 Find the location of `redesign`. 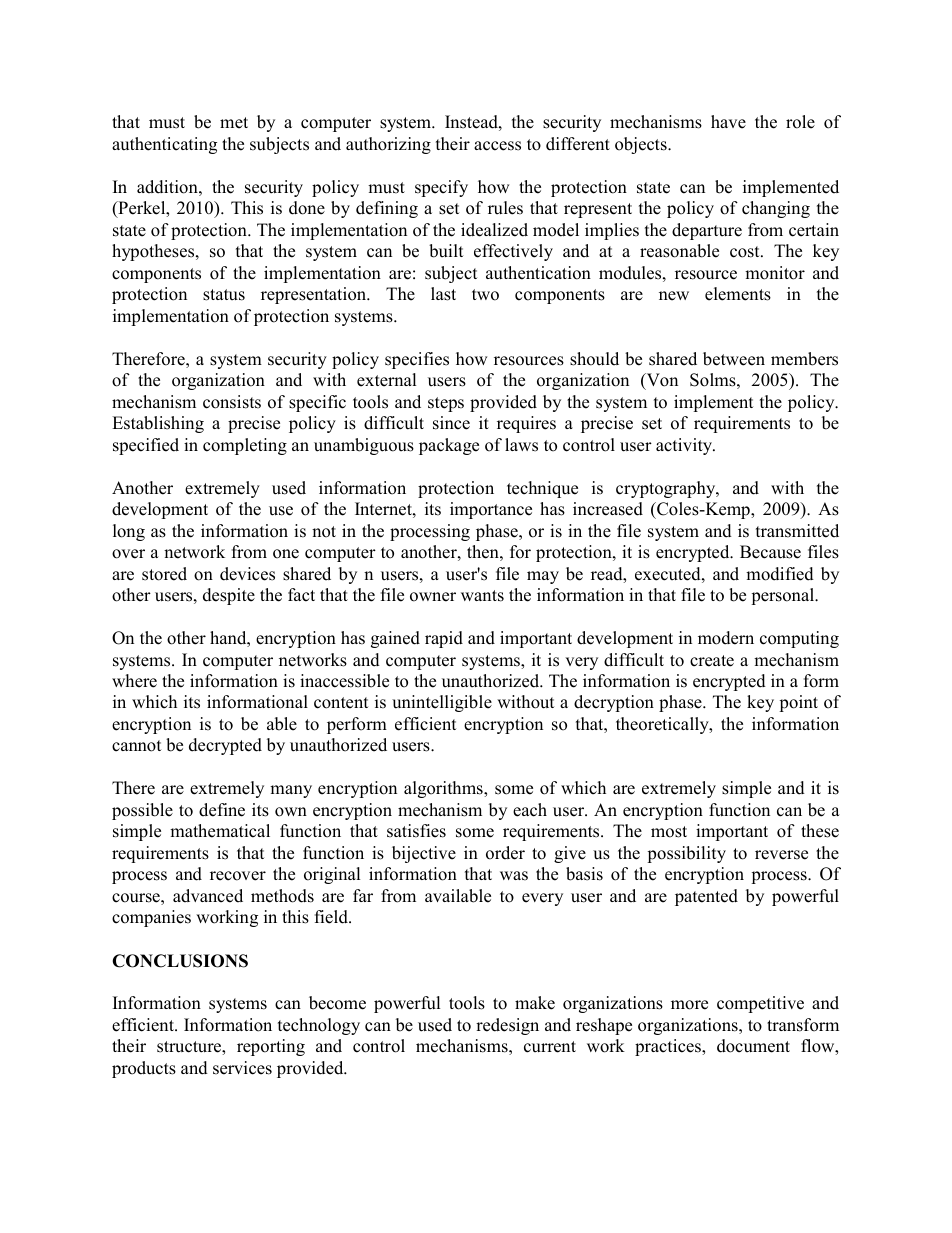

redesign is located at coordinates (507, 1026).
